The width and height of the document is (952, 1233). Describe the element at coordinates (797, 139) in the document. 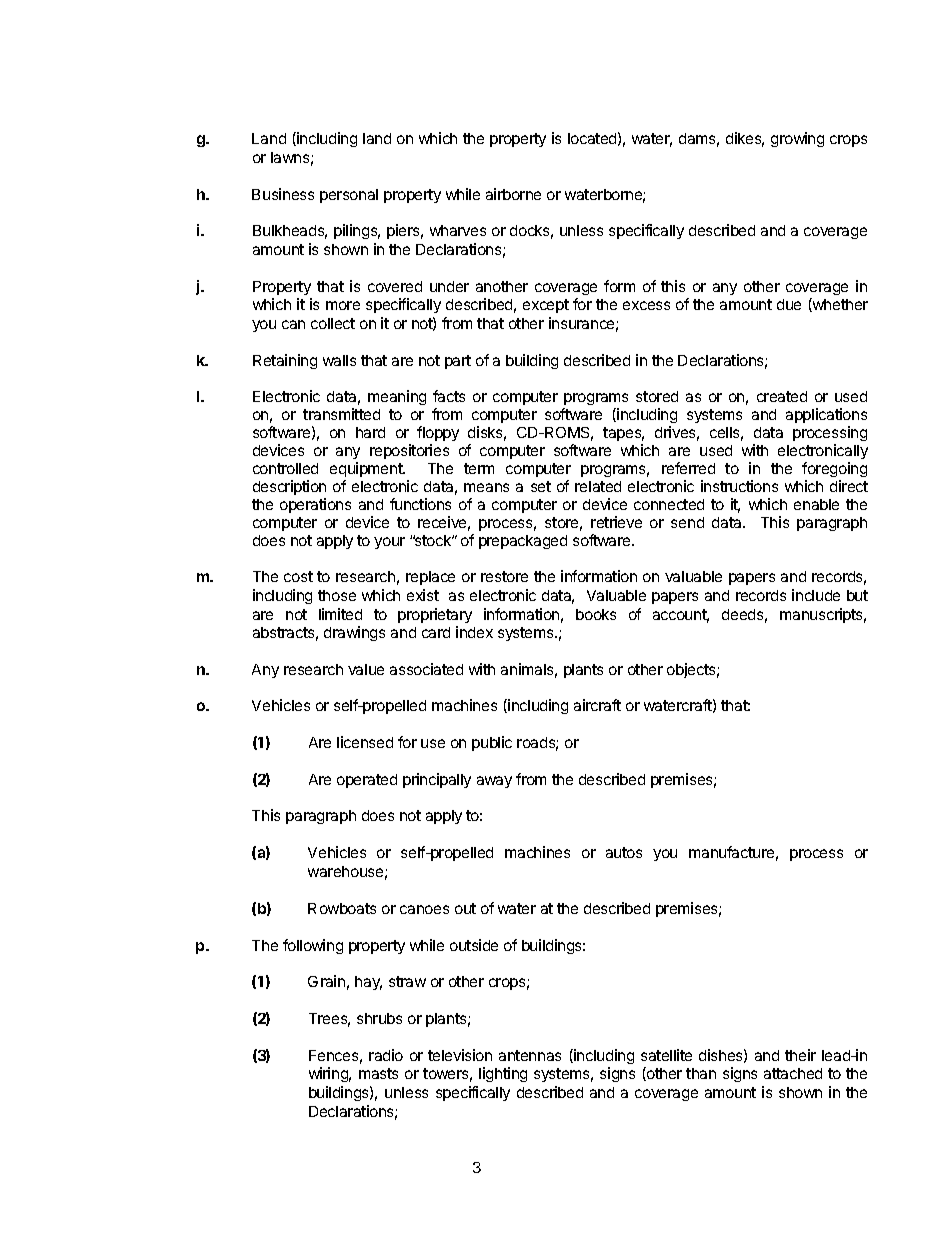

I see `growing` at that location.
